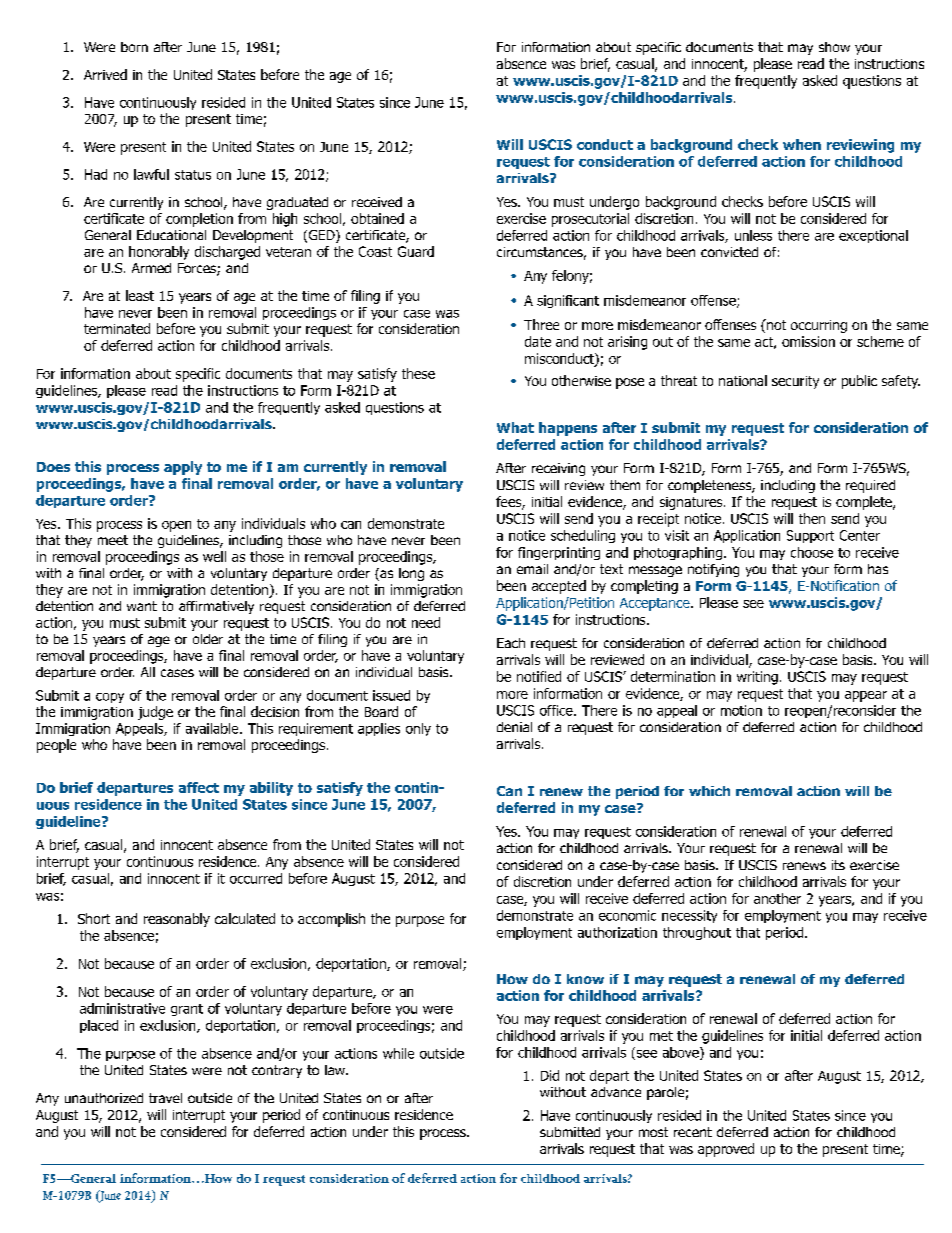 The width and height of the screenshot is (952, 1233). Describe the element at coordinates (165, 1098) in the screenshot. I see `travel` at that location.
